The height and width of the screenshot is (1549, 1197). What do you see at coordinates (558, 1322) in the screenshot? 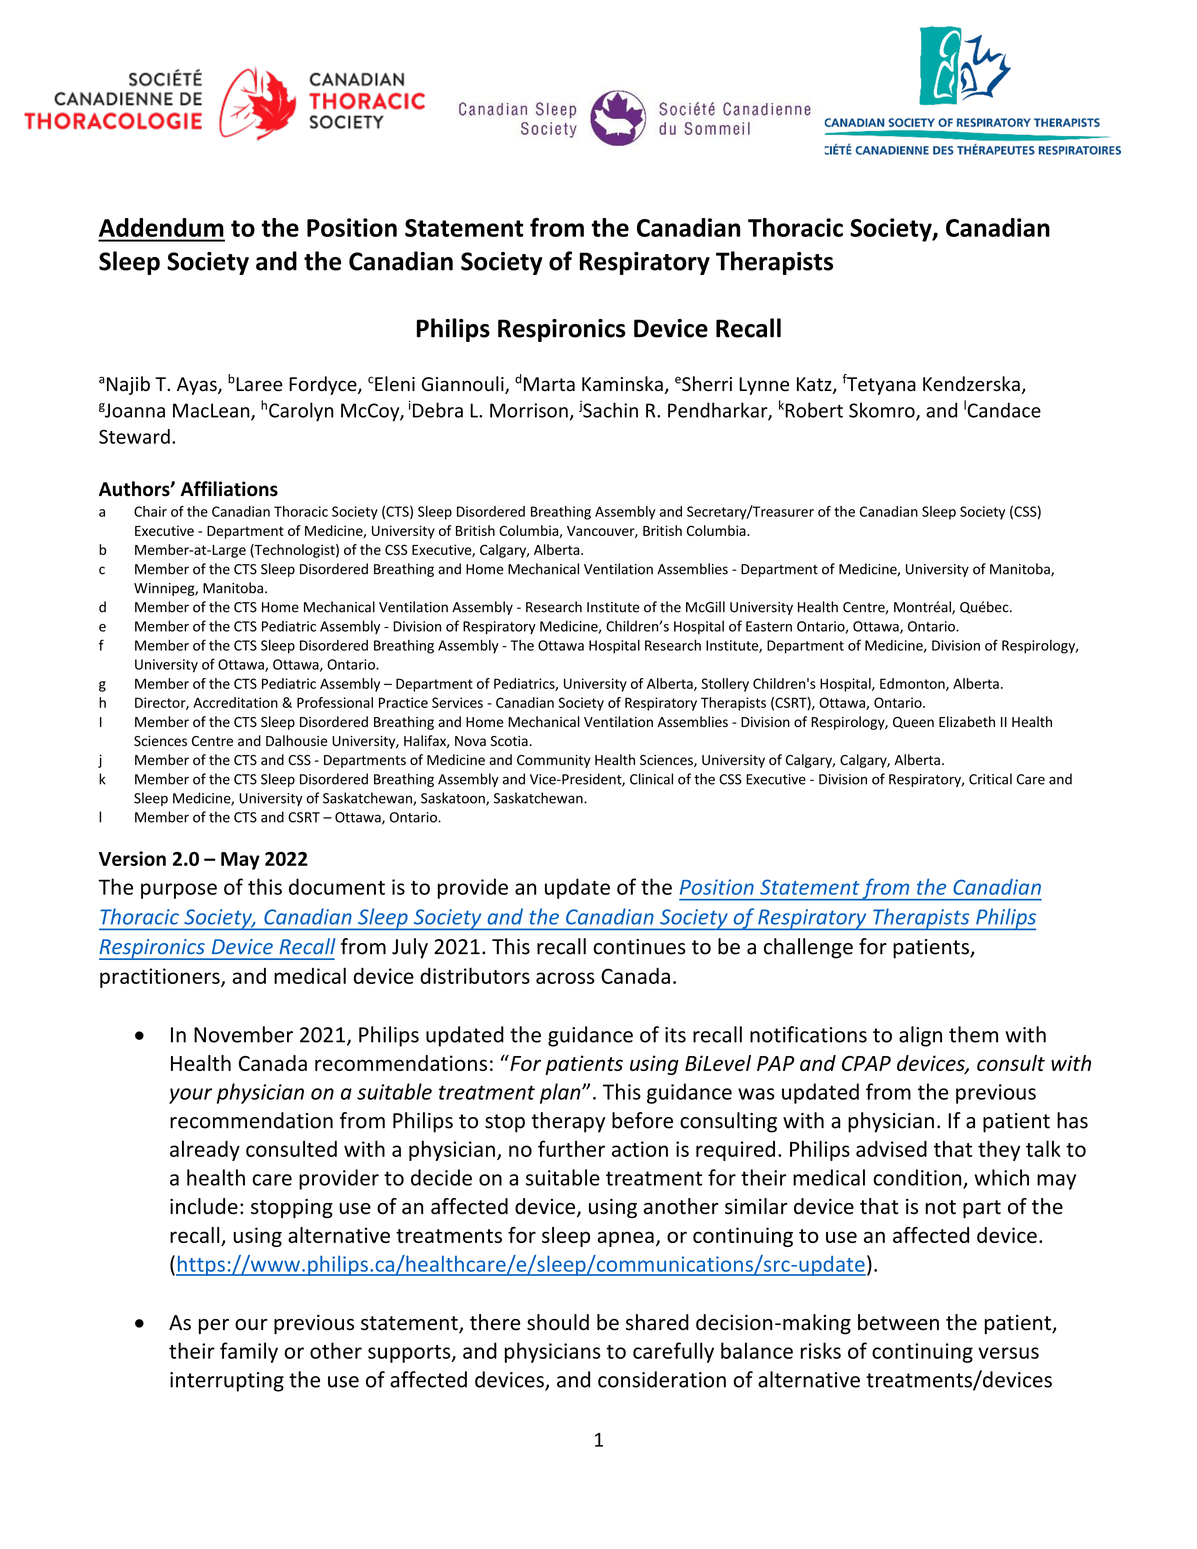
I see `should` at bounding box center [558, 1322].
